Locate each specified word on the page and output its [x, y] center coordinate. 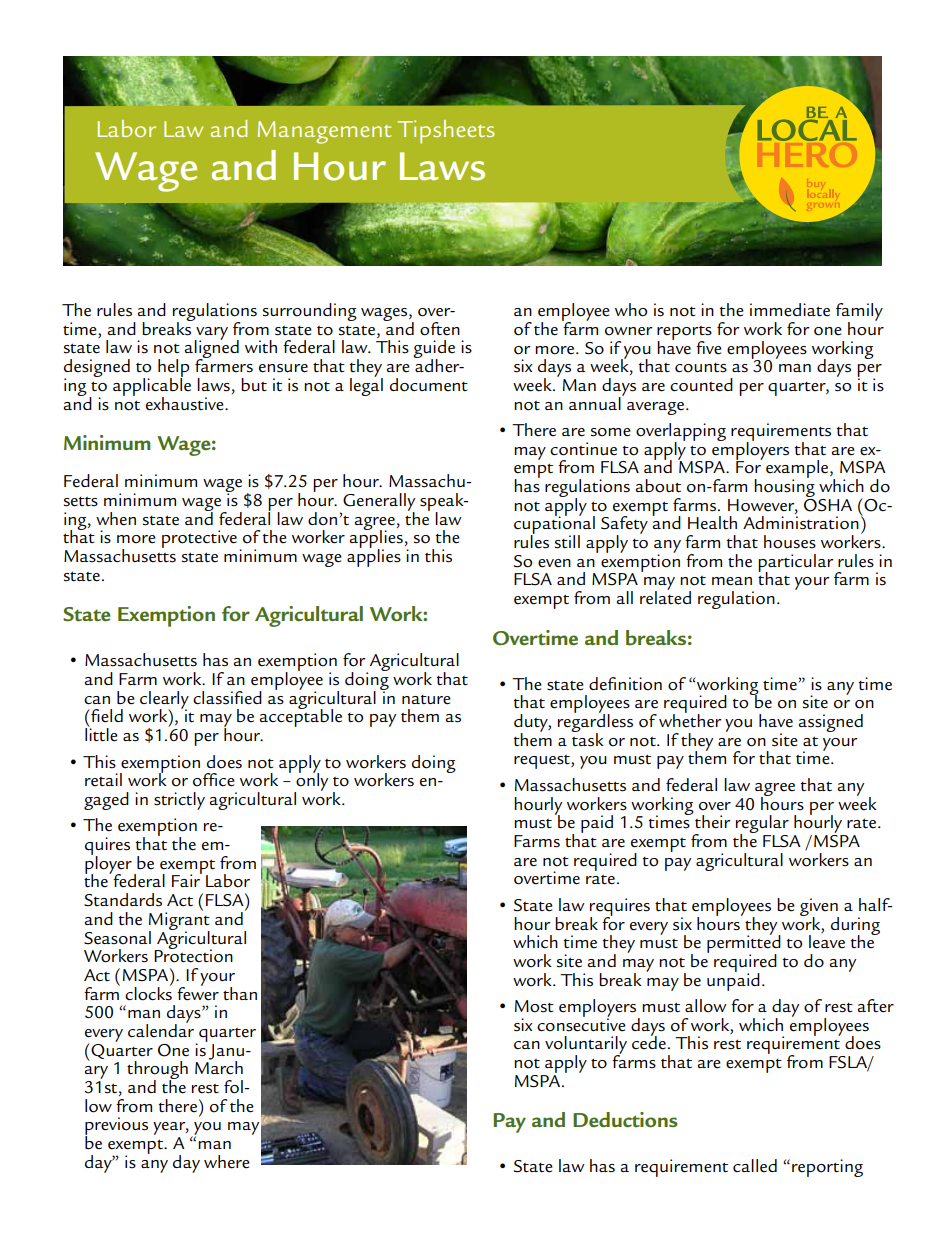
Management [324, 132]
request [543, 762]
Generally [379, 503]
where [227, 1162]
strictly [179, 801]
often [440, 329]
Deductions [625, 1120]
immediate [790, 310]
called [755, 1166]
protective [199, 539]
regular [762, 825]
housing [784, 488]
